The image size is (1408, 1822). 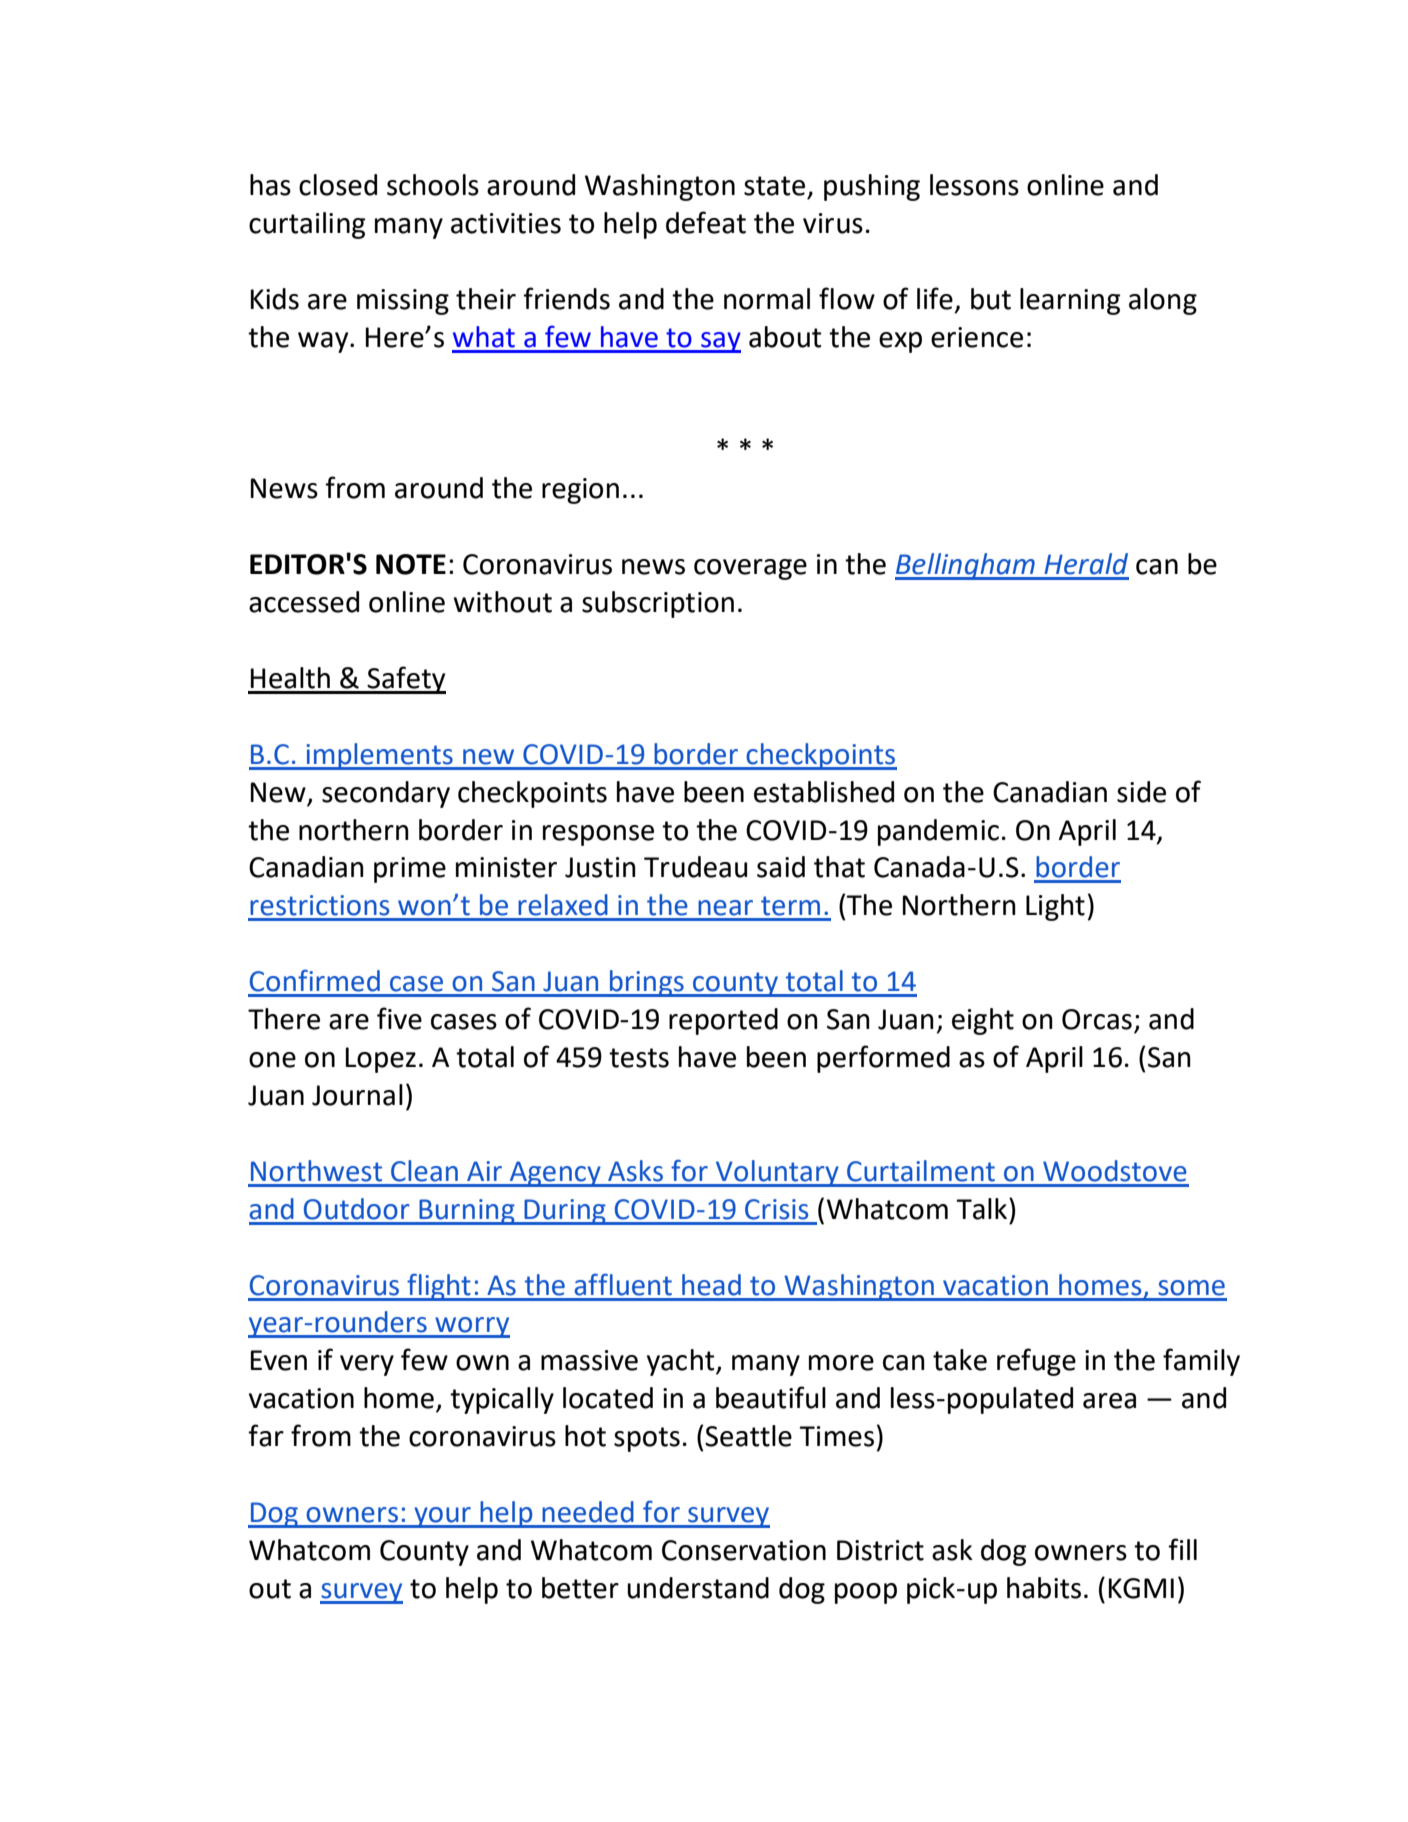 I want to click on learning, so click(x=1070, y=301).
